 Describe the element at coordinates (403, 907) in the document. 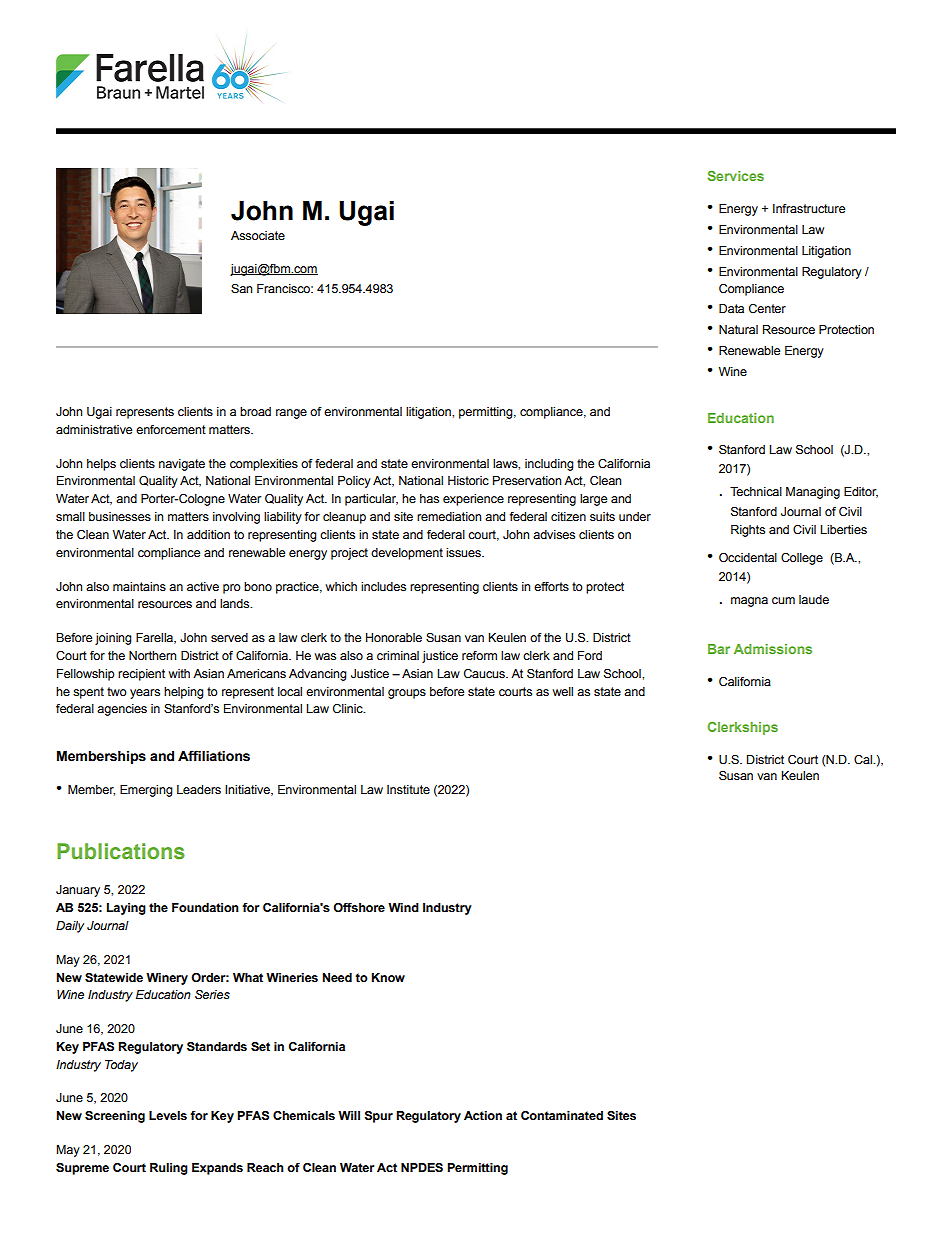

I see `Wind` at that location.
